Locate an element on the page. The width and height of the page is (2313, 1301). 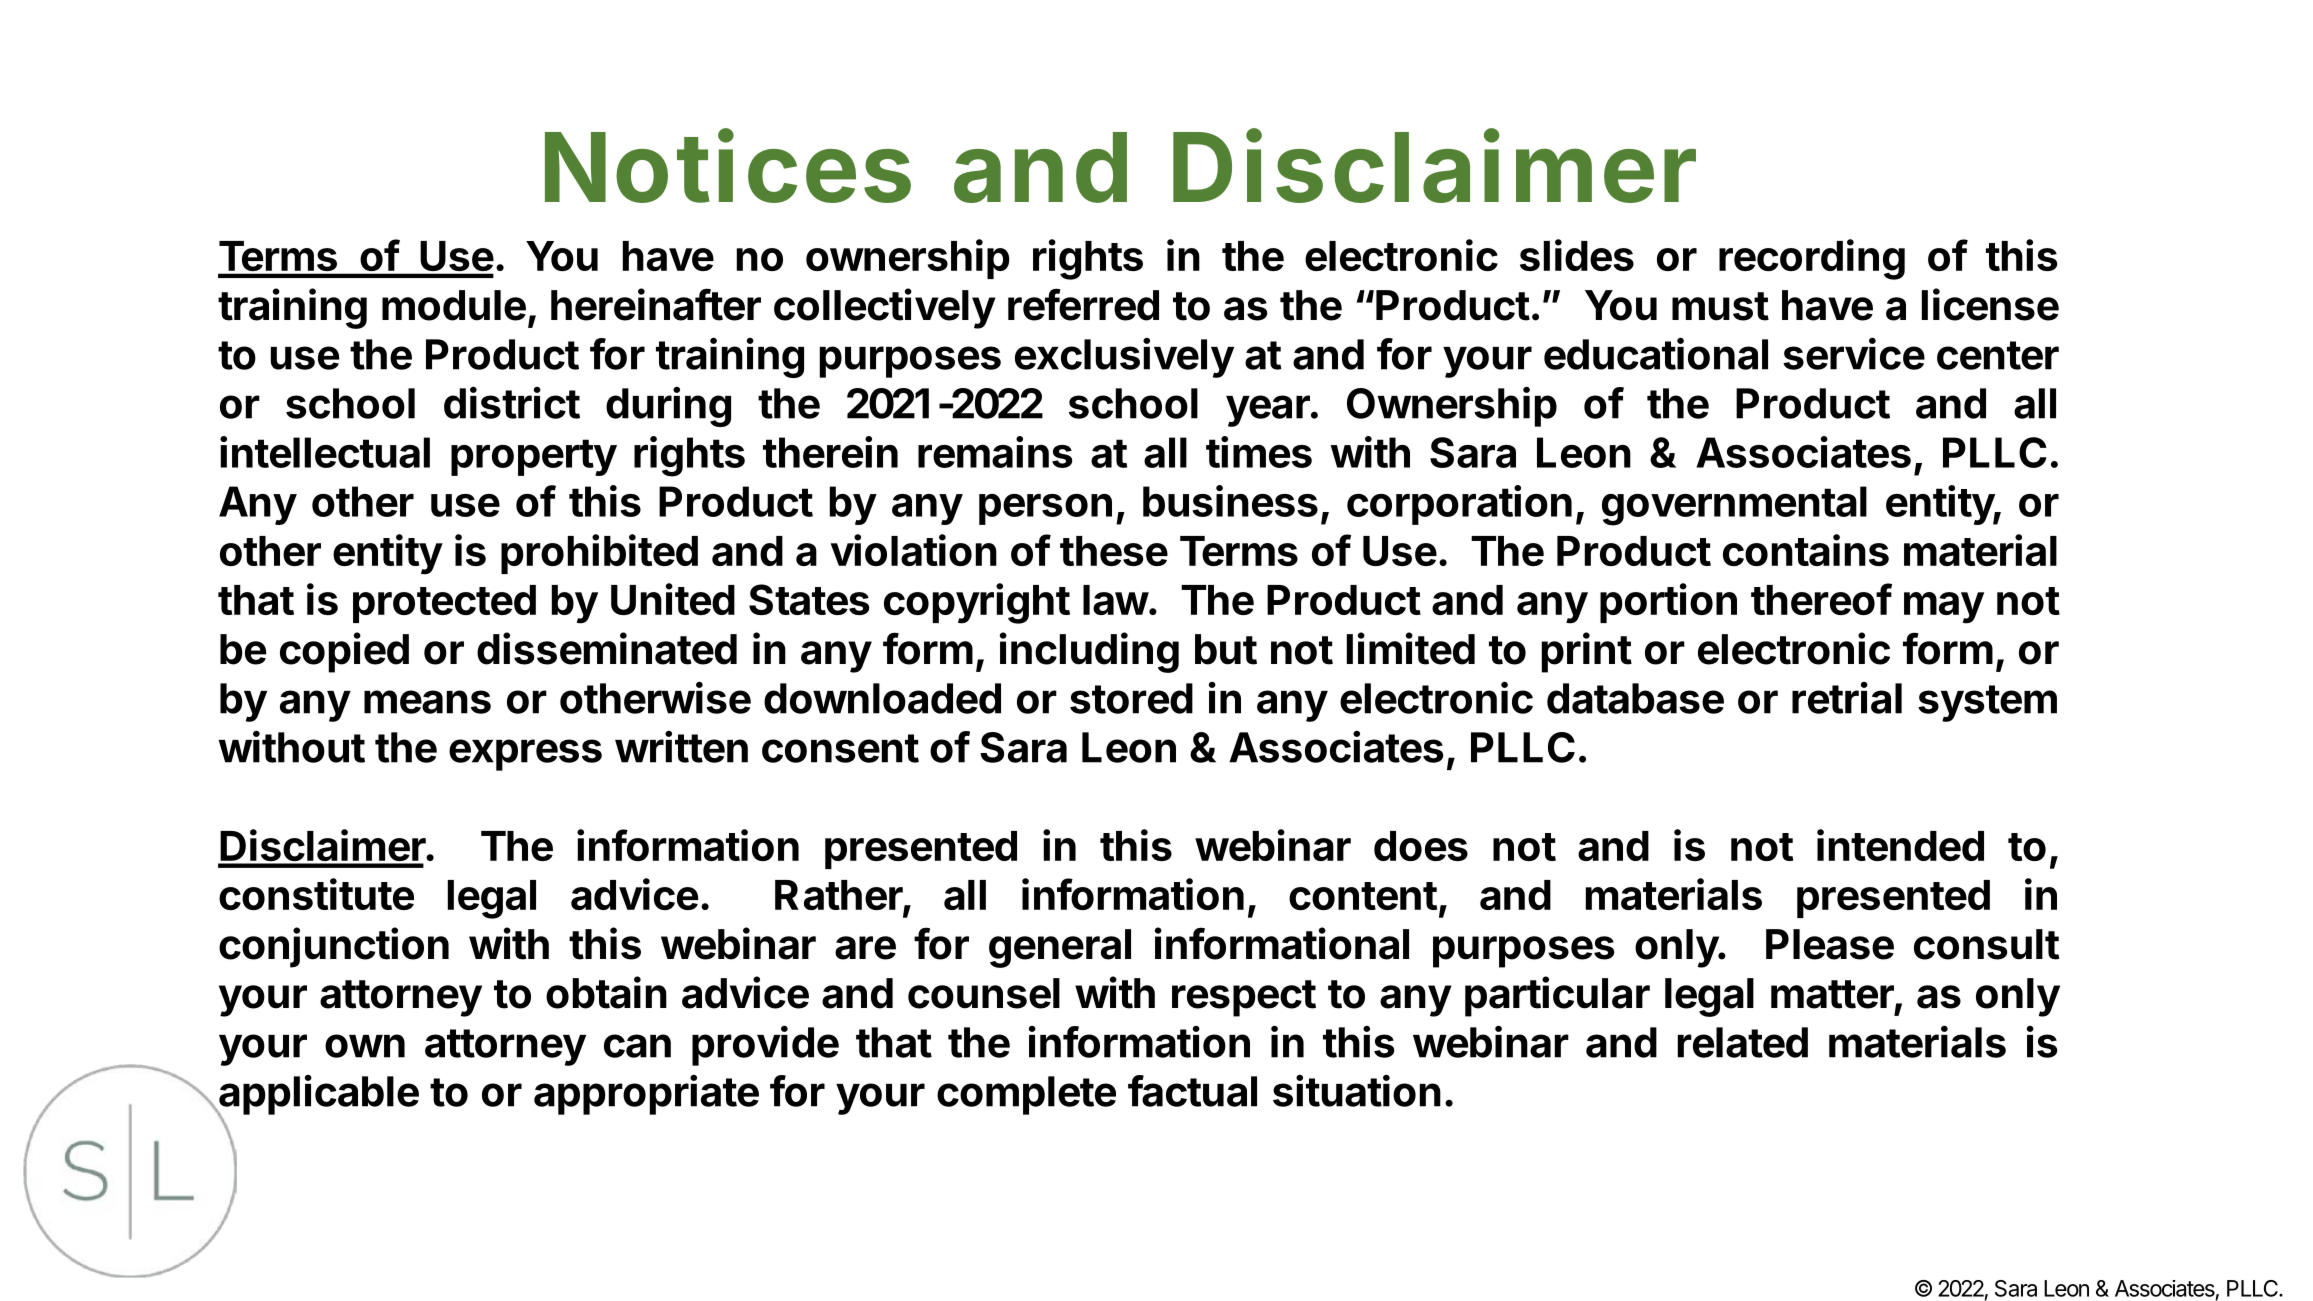
portion is located at coordinates (1668, 603).
